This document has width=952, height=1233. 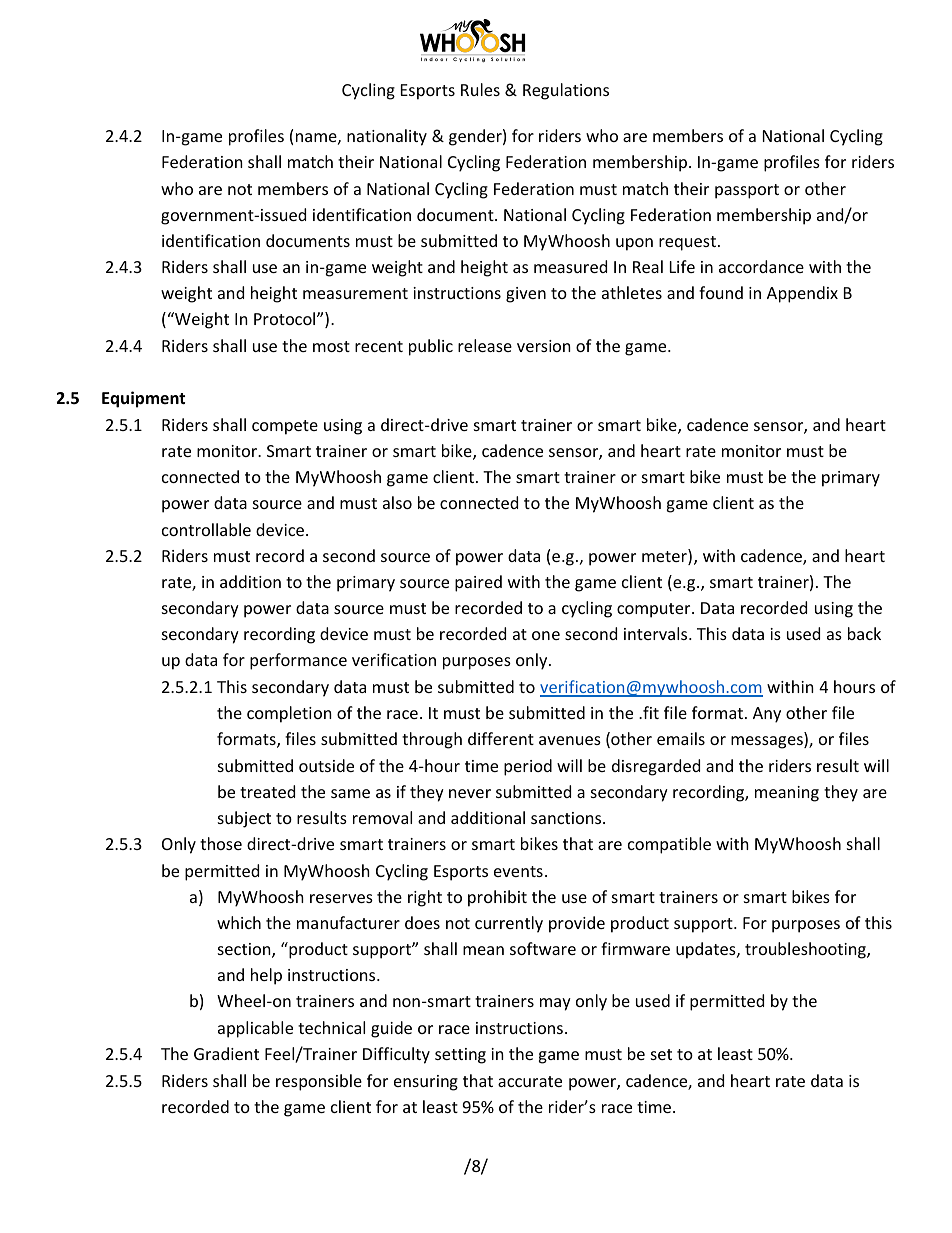 I want to click on Appendix, so click(x=802, y=294).
